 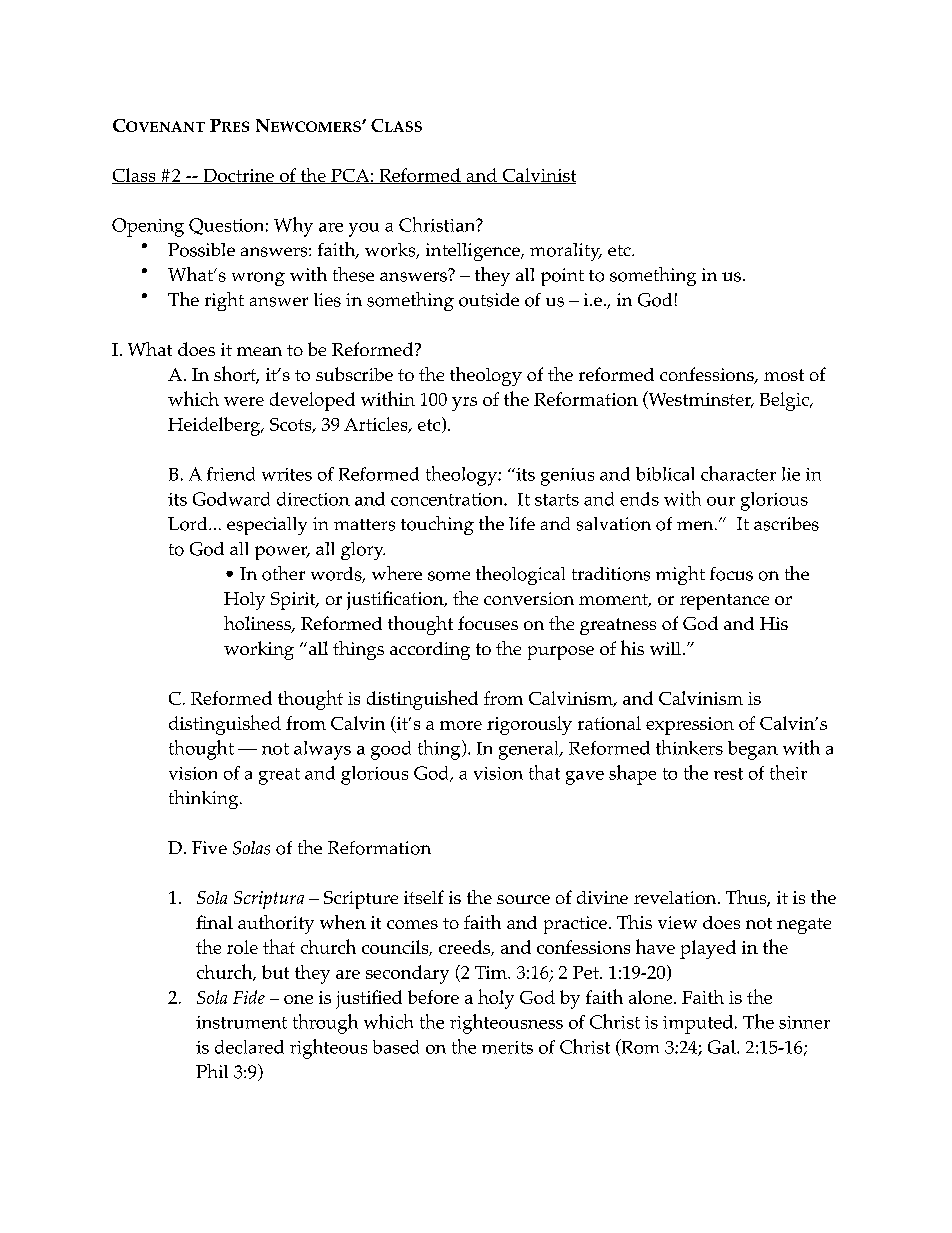 I want to click on merits, so click(x=507, y=1047).
